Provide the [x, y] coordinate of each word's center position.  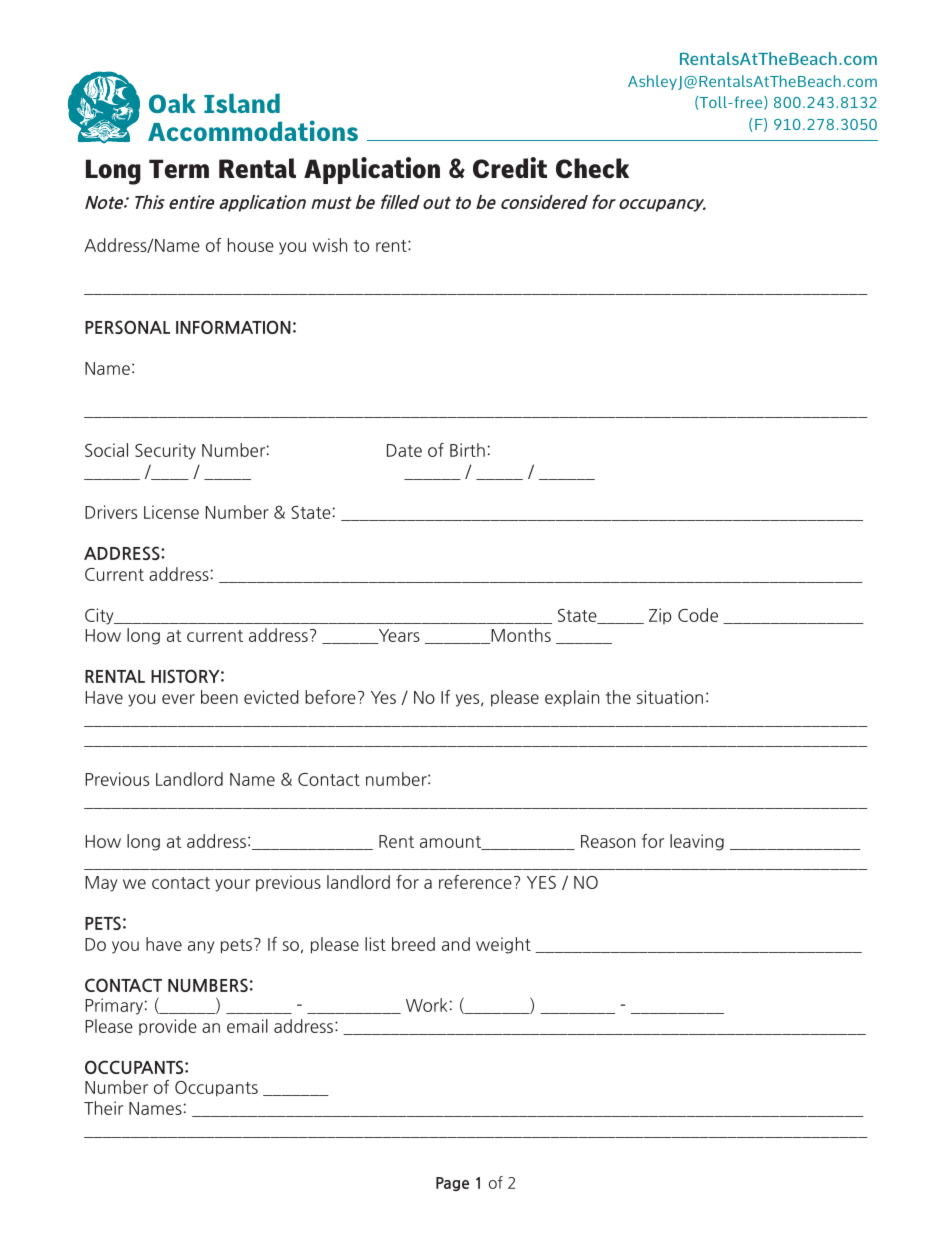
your [232, 885]
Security [165, 451]
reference [475, 882]
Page [452, 1184]
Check [592, 168]
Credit [510, 168]
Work [426, 1005]
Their [103, 1108]
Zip [660, 616]
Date [404, 450]
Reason [608, 841]
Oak [172, 103]
